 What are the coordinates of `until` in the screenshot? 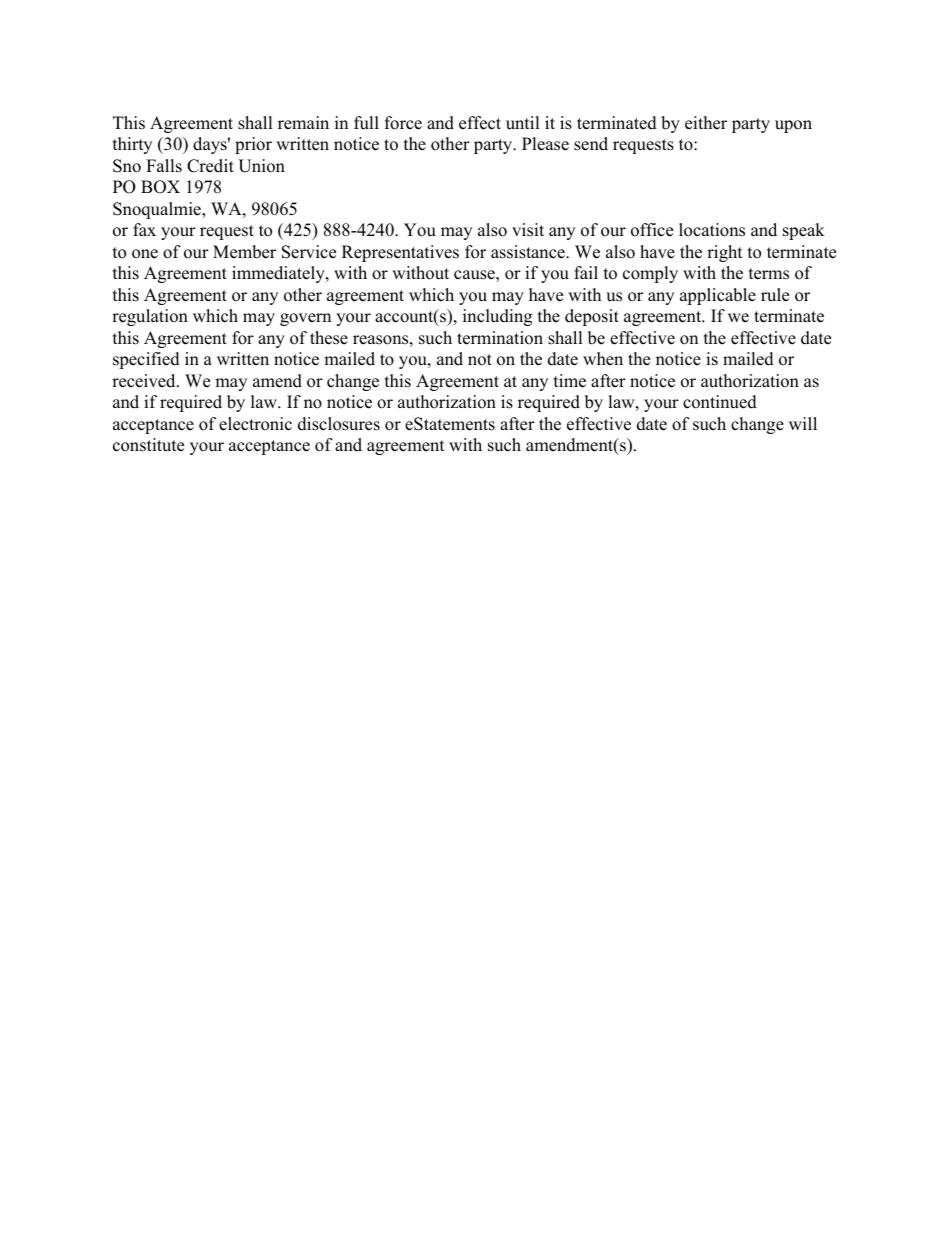 It's located at (523, 123).
